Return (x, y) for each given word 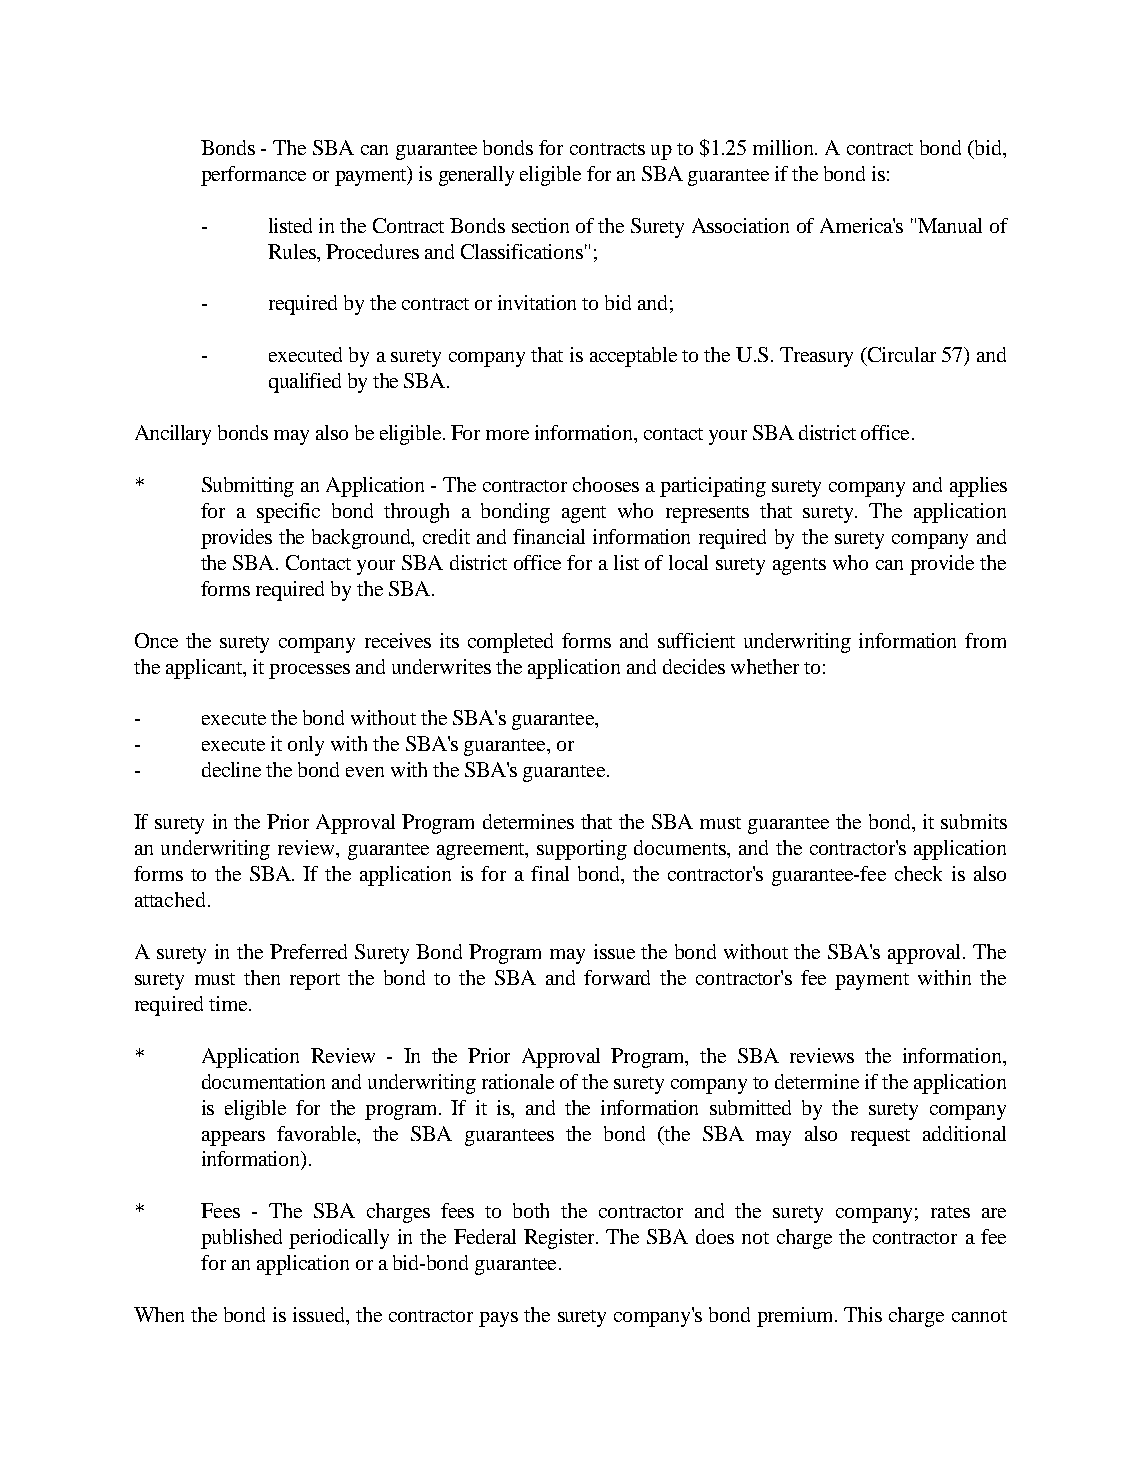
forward (617, 977)
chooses (606, 484)
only (306, 746)
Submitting (248, 487)
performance (253, 176)
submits (974, 821)
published (241, 1239)
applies (978, 487)
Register (560, 1239)
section (540, 225)
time (229, 1003)
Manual (950, 225)
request (880, 1137)
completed (510, 643)
